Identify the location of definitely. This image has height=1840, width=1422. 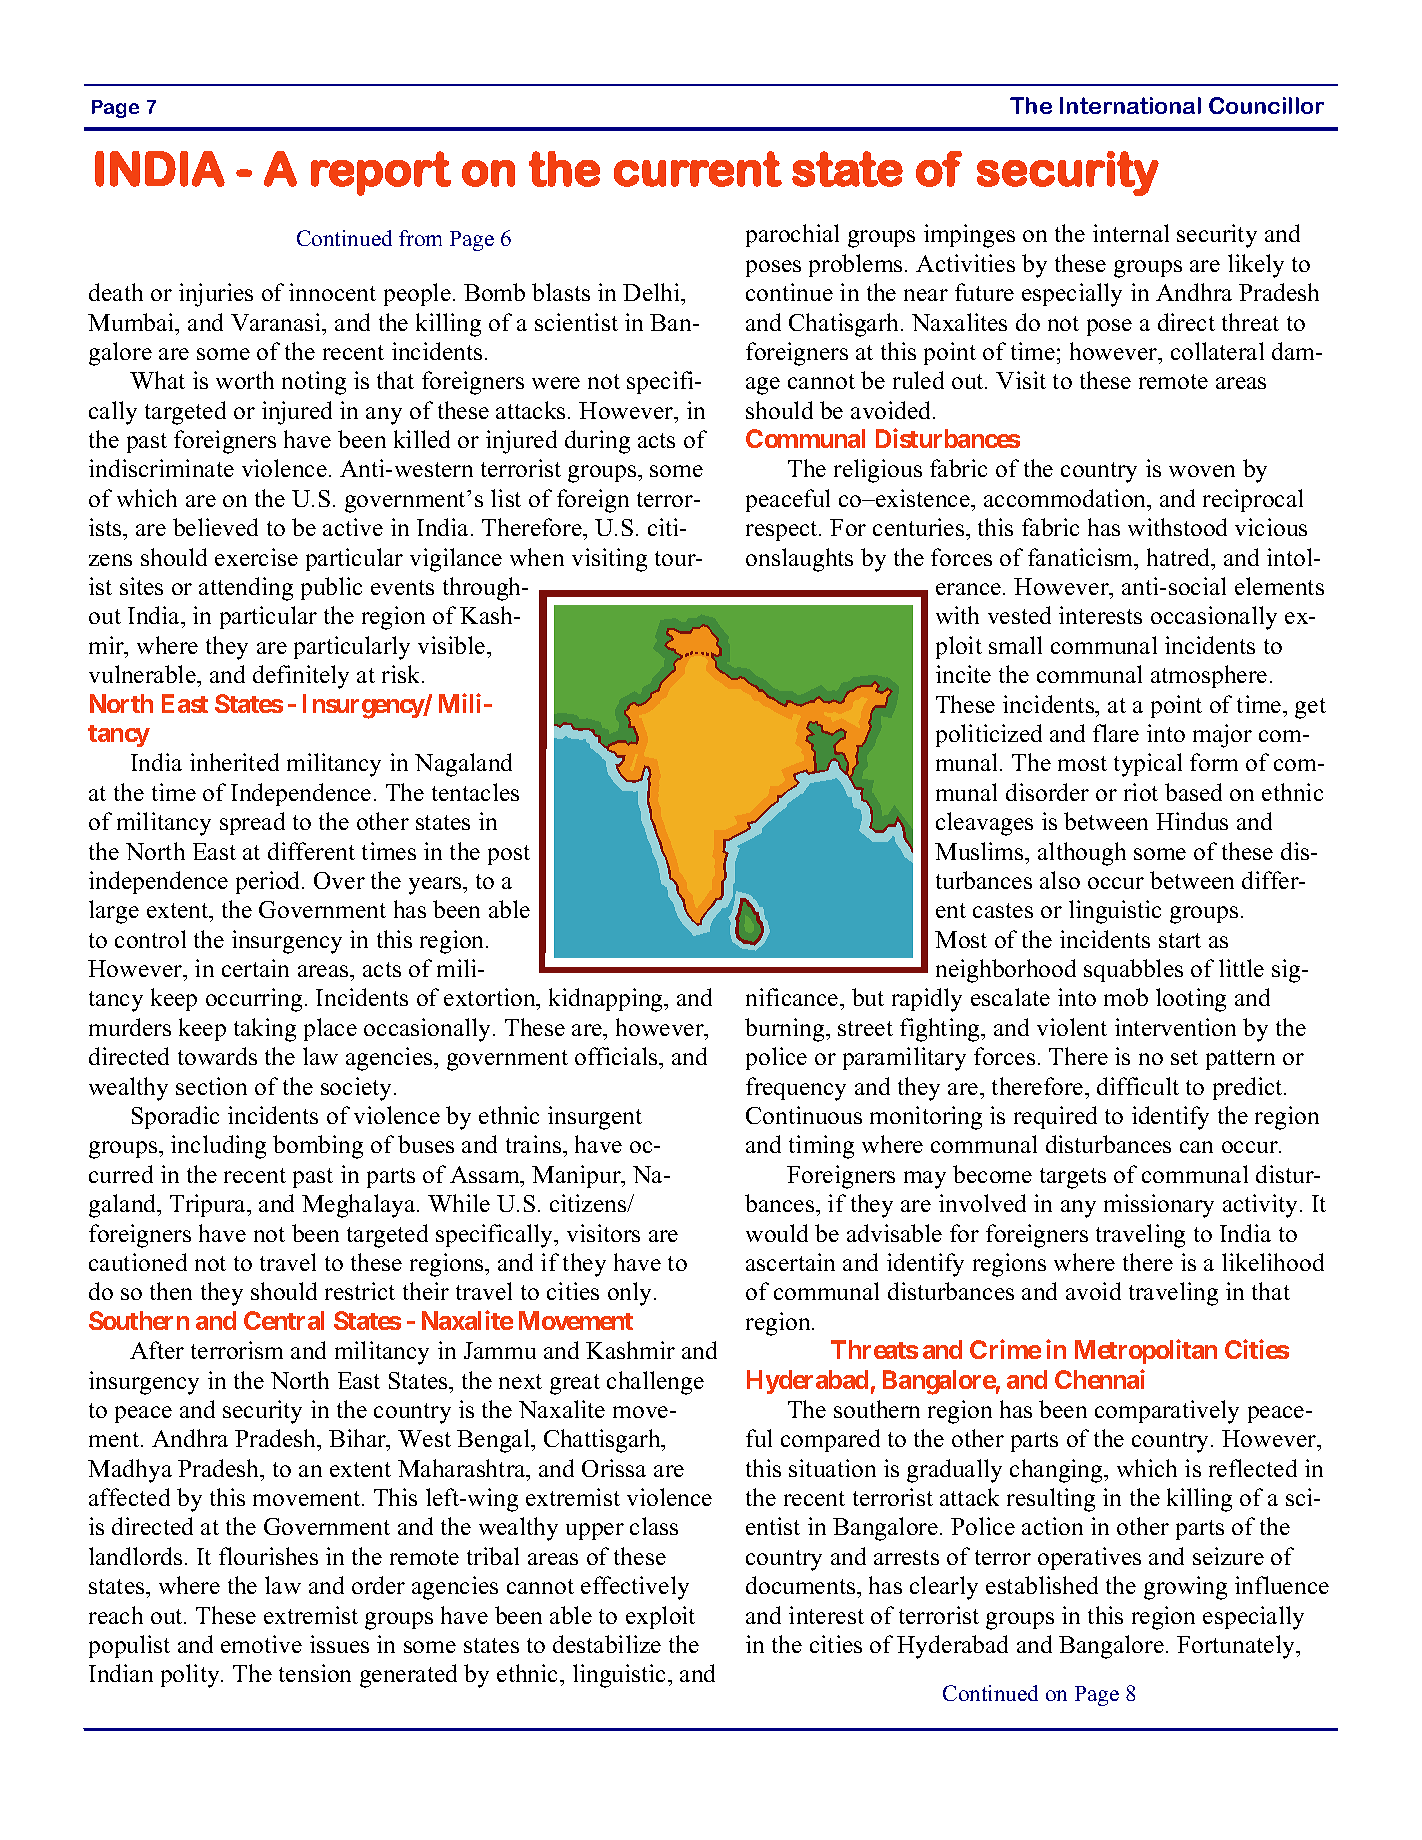
(301, 677).
